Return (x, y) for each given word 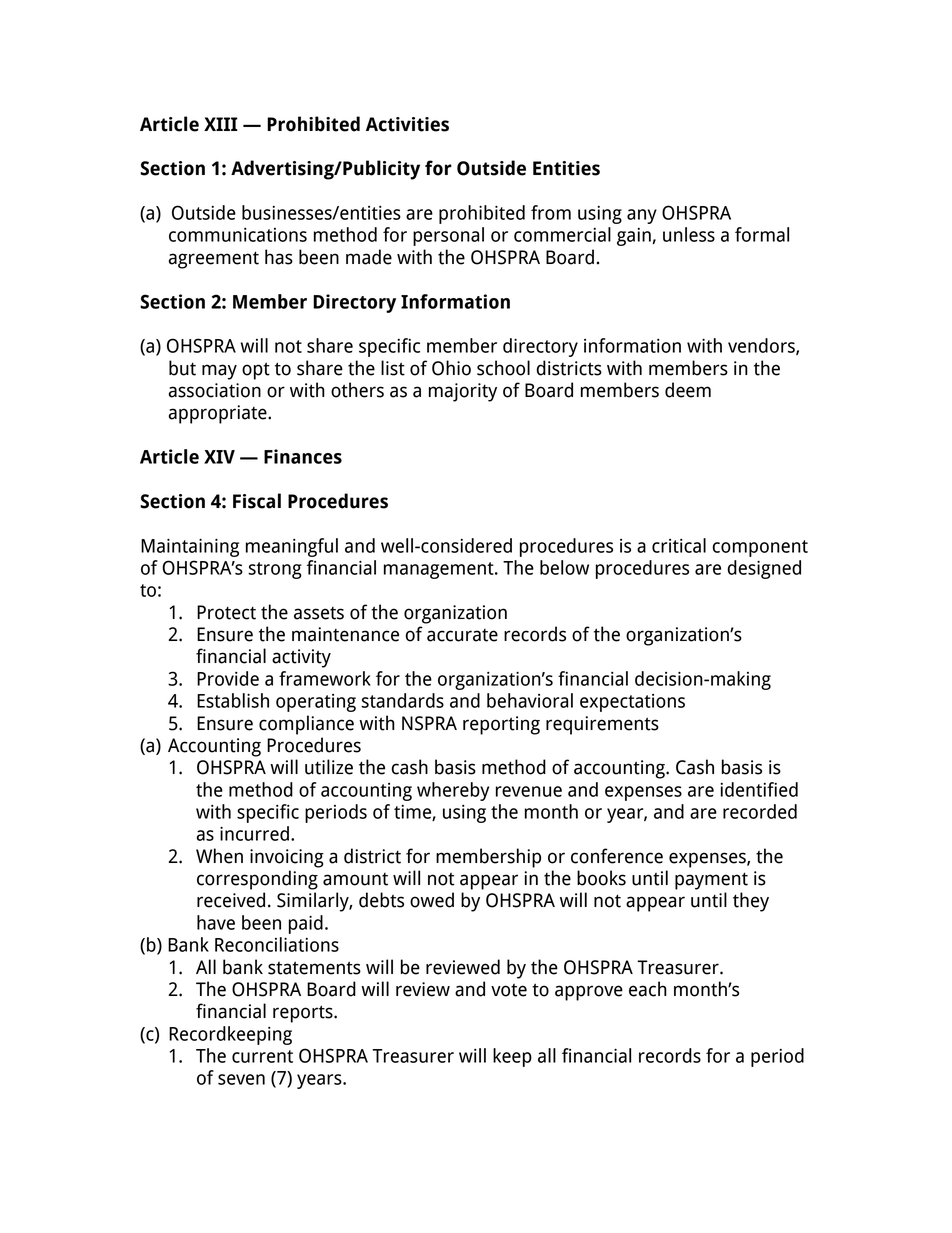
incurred (254, 833)
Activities (407, 124)
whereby (453, 791)
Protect (226, 612)
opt (256, 371)
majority (463, 392)
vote (509, 990)
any (642, 216)
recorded (760, 811)
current (262, 1056)
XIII (221, 124)
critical (679, 545)
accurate (462, 635)
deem (688, 390)
